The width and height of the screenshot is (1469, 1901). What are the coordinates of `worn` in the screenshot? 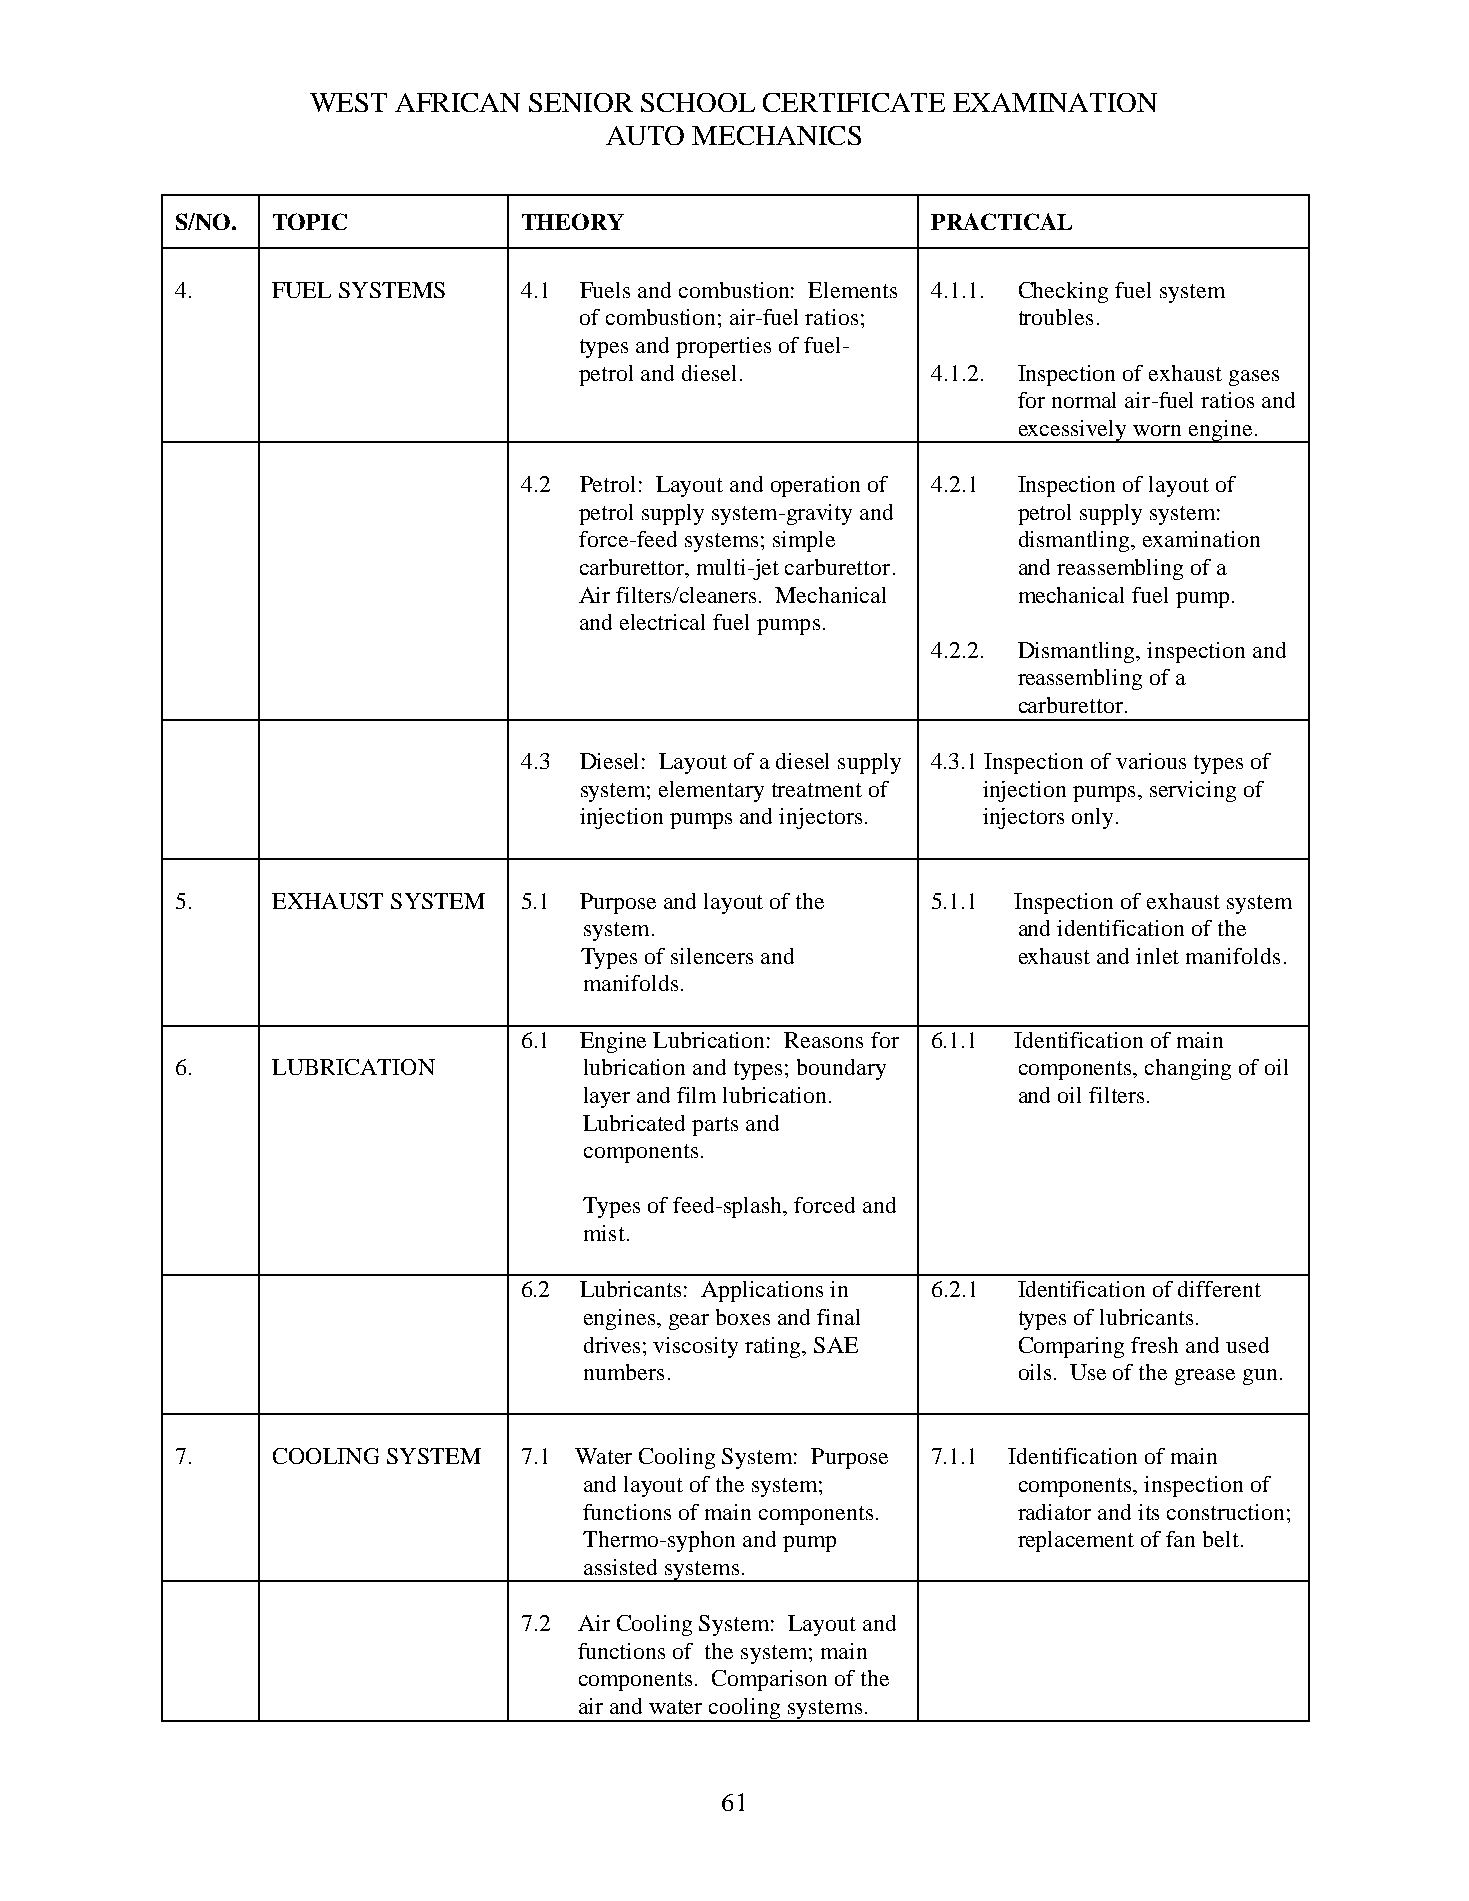 It's located at (1157, 430).
